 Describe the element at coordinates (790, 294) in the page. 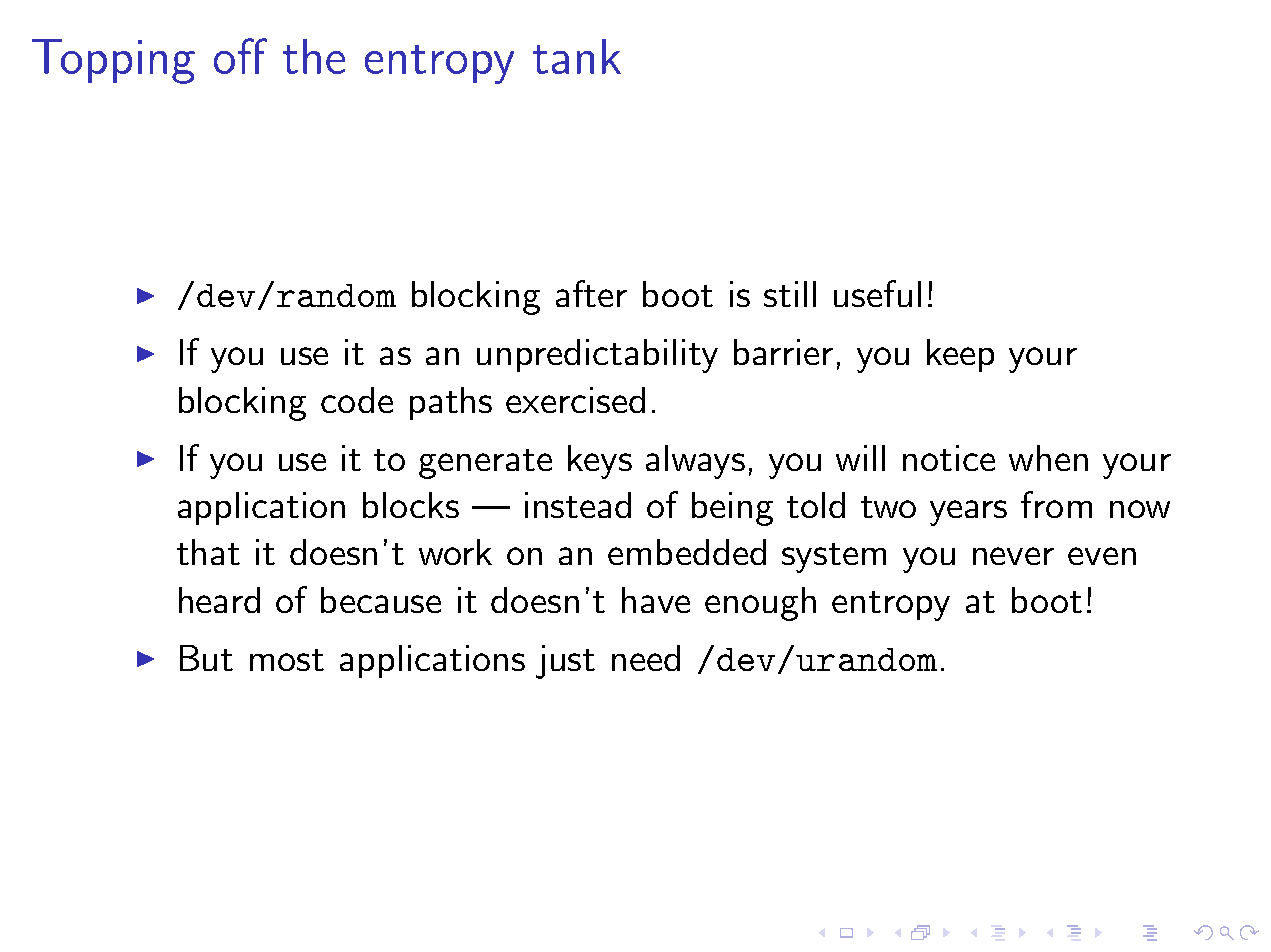

I see `still` at that location.
